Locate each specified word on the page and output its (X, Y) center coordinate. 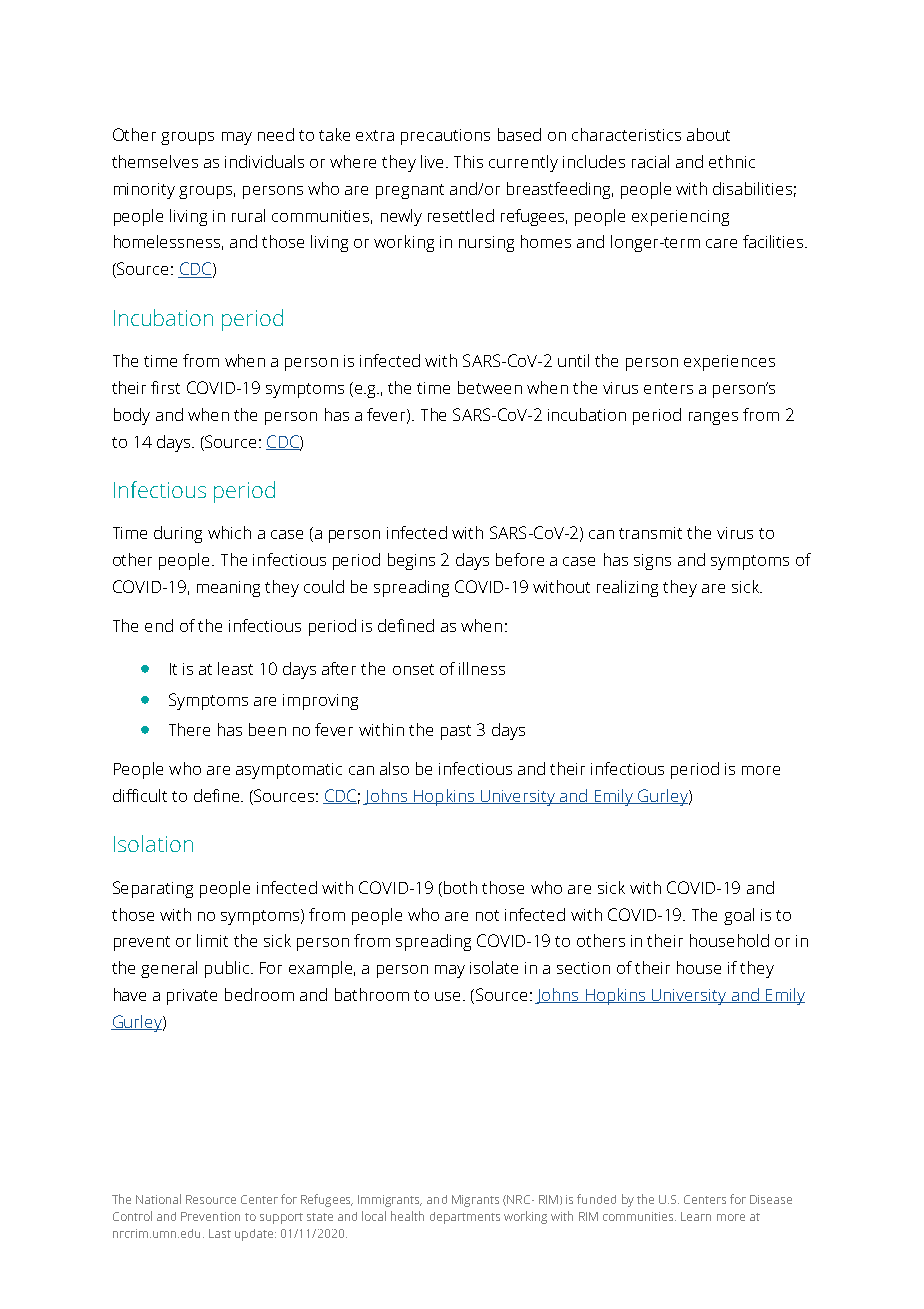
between (490, 387)
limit (212, 940)
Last (220, 1233)
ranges (713, 418)
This (468, 161)
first (165, 387)
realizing (627, 588)
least (235, 668)
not (487, 915)
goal (739, 916)
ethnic (732, 161)
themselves (155, 161)
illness (482, 668)
